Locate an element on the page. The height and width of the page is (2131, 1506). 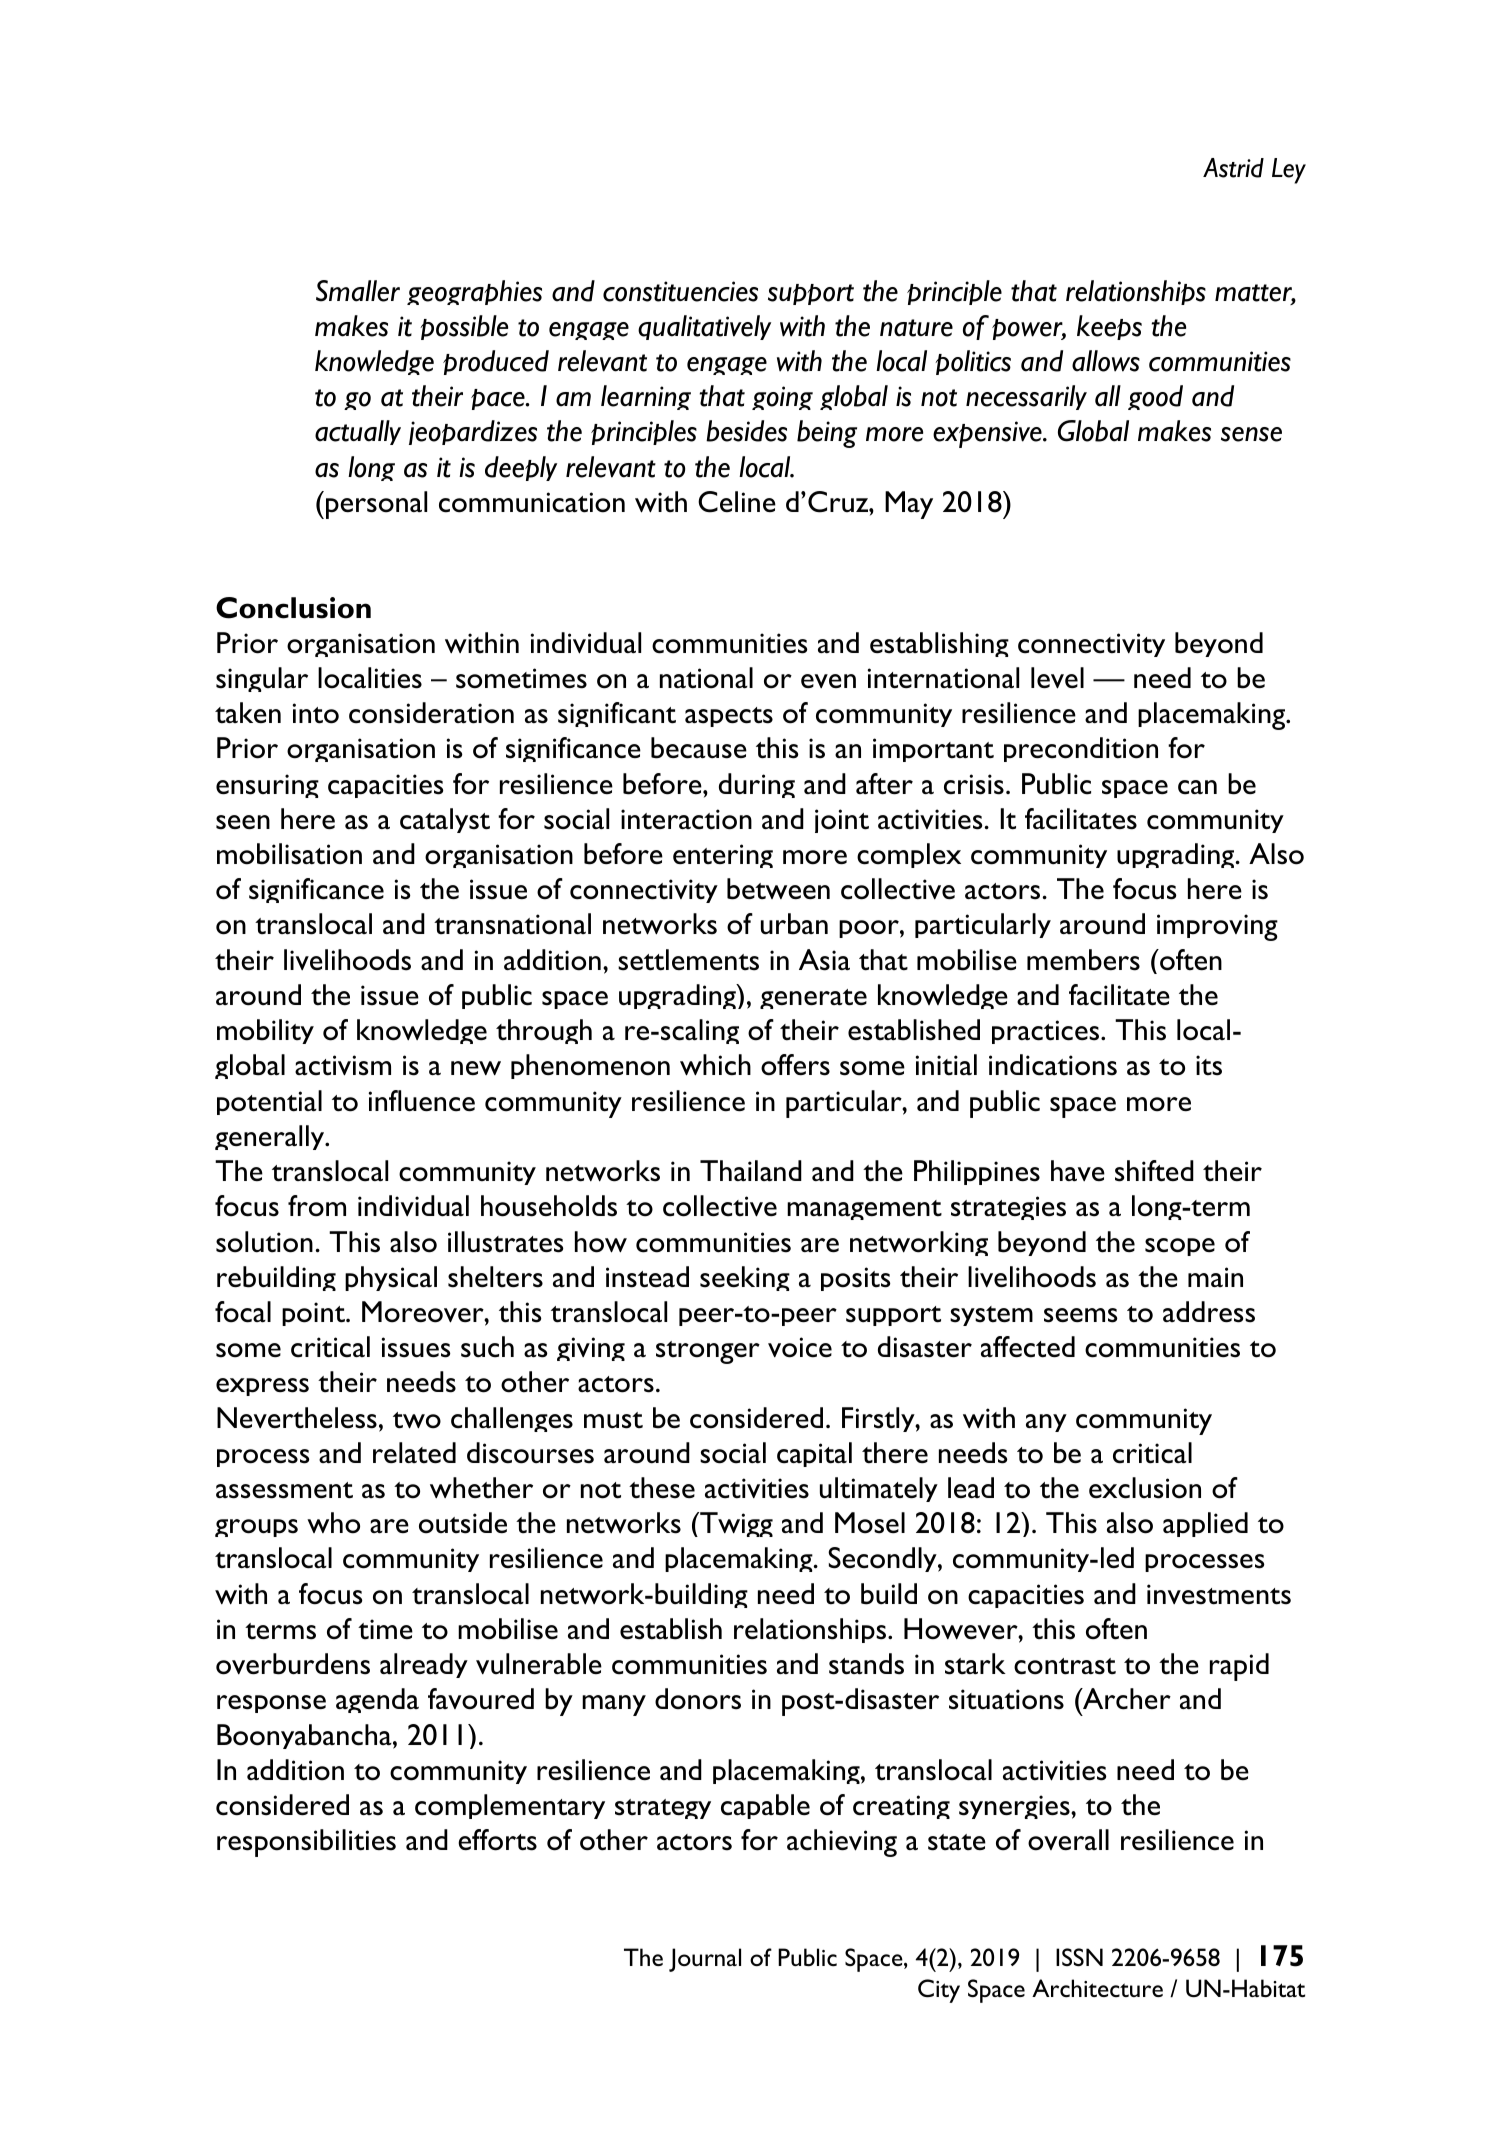
into is located at coordinates (316, 713).
